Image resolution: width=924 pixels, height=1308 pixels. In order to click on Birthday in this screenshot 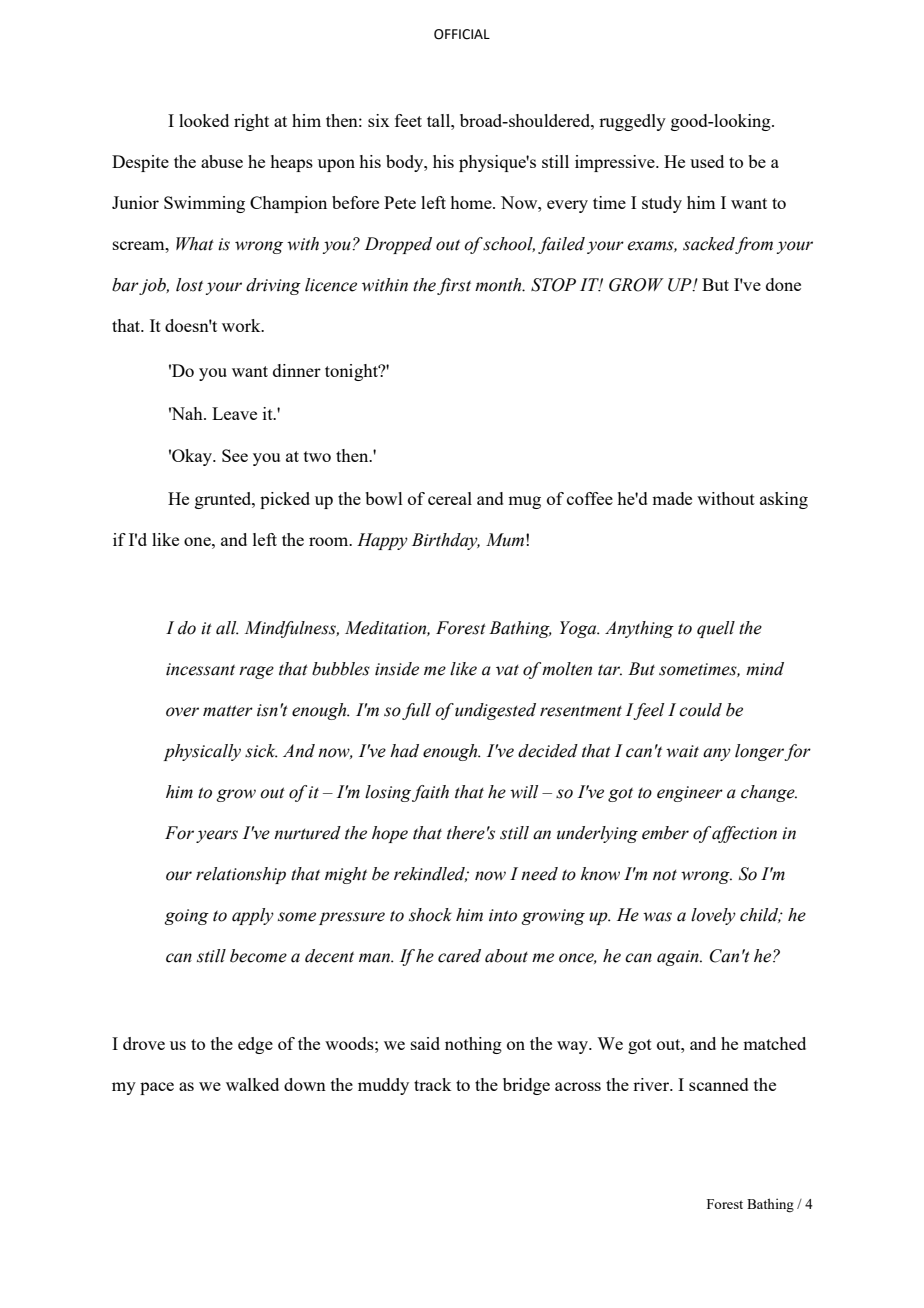, I will do `click(446, 541)`.
